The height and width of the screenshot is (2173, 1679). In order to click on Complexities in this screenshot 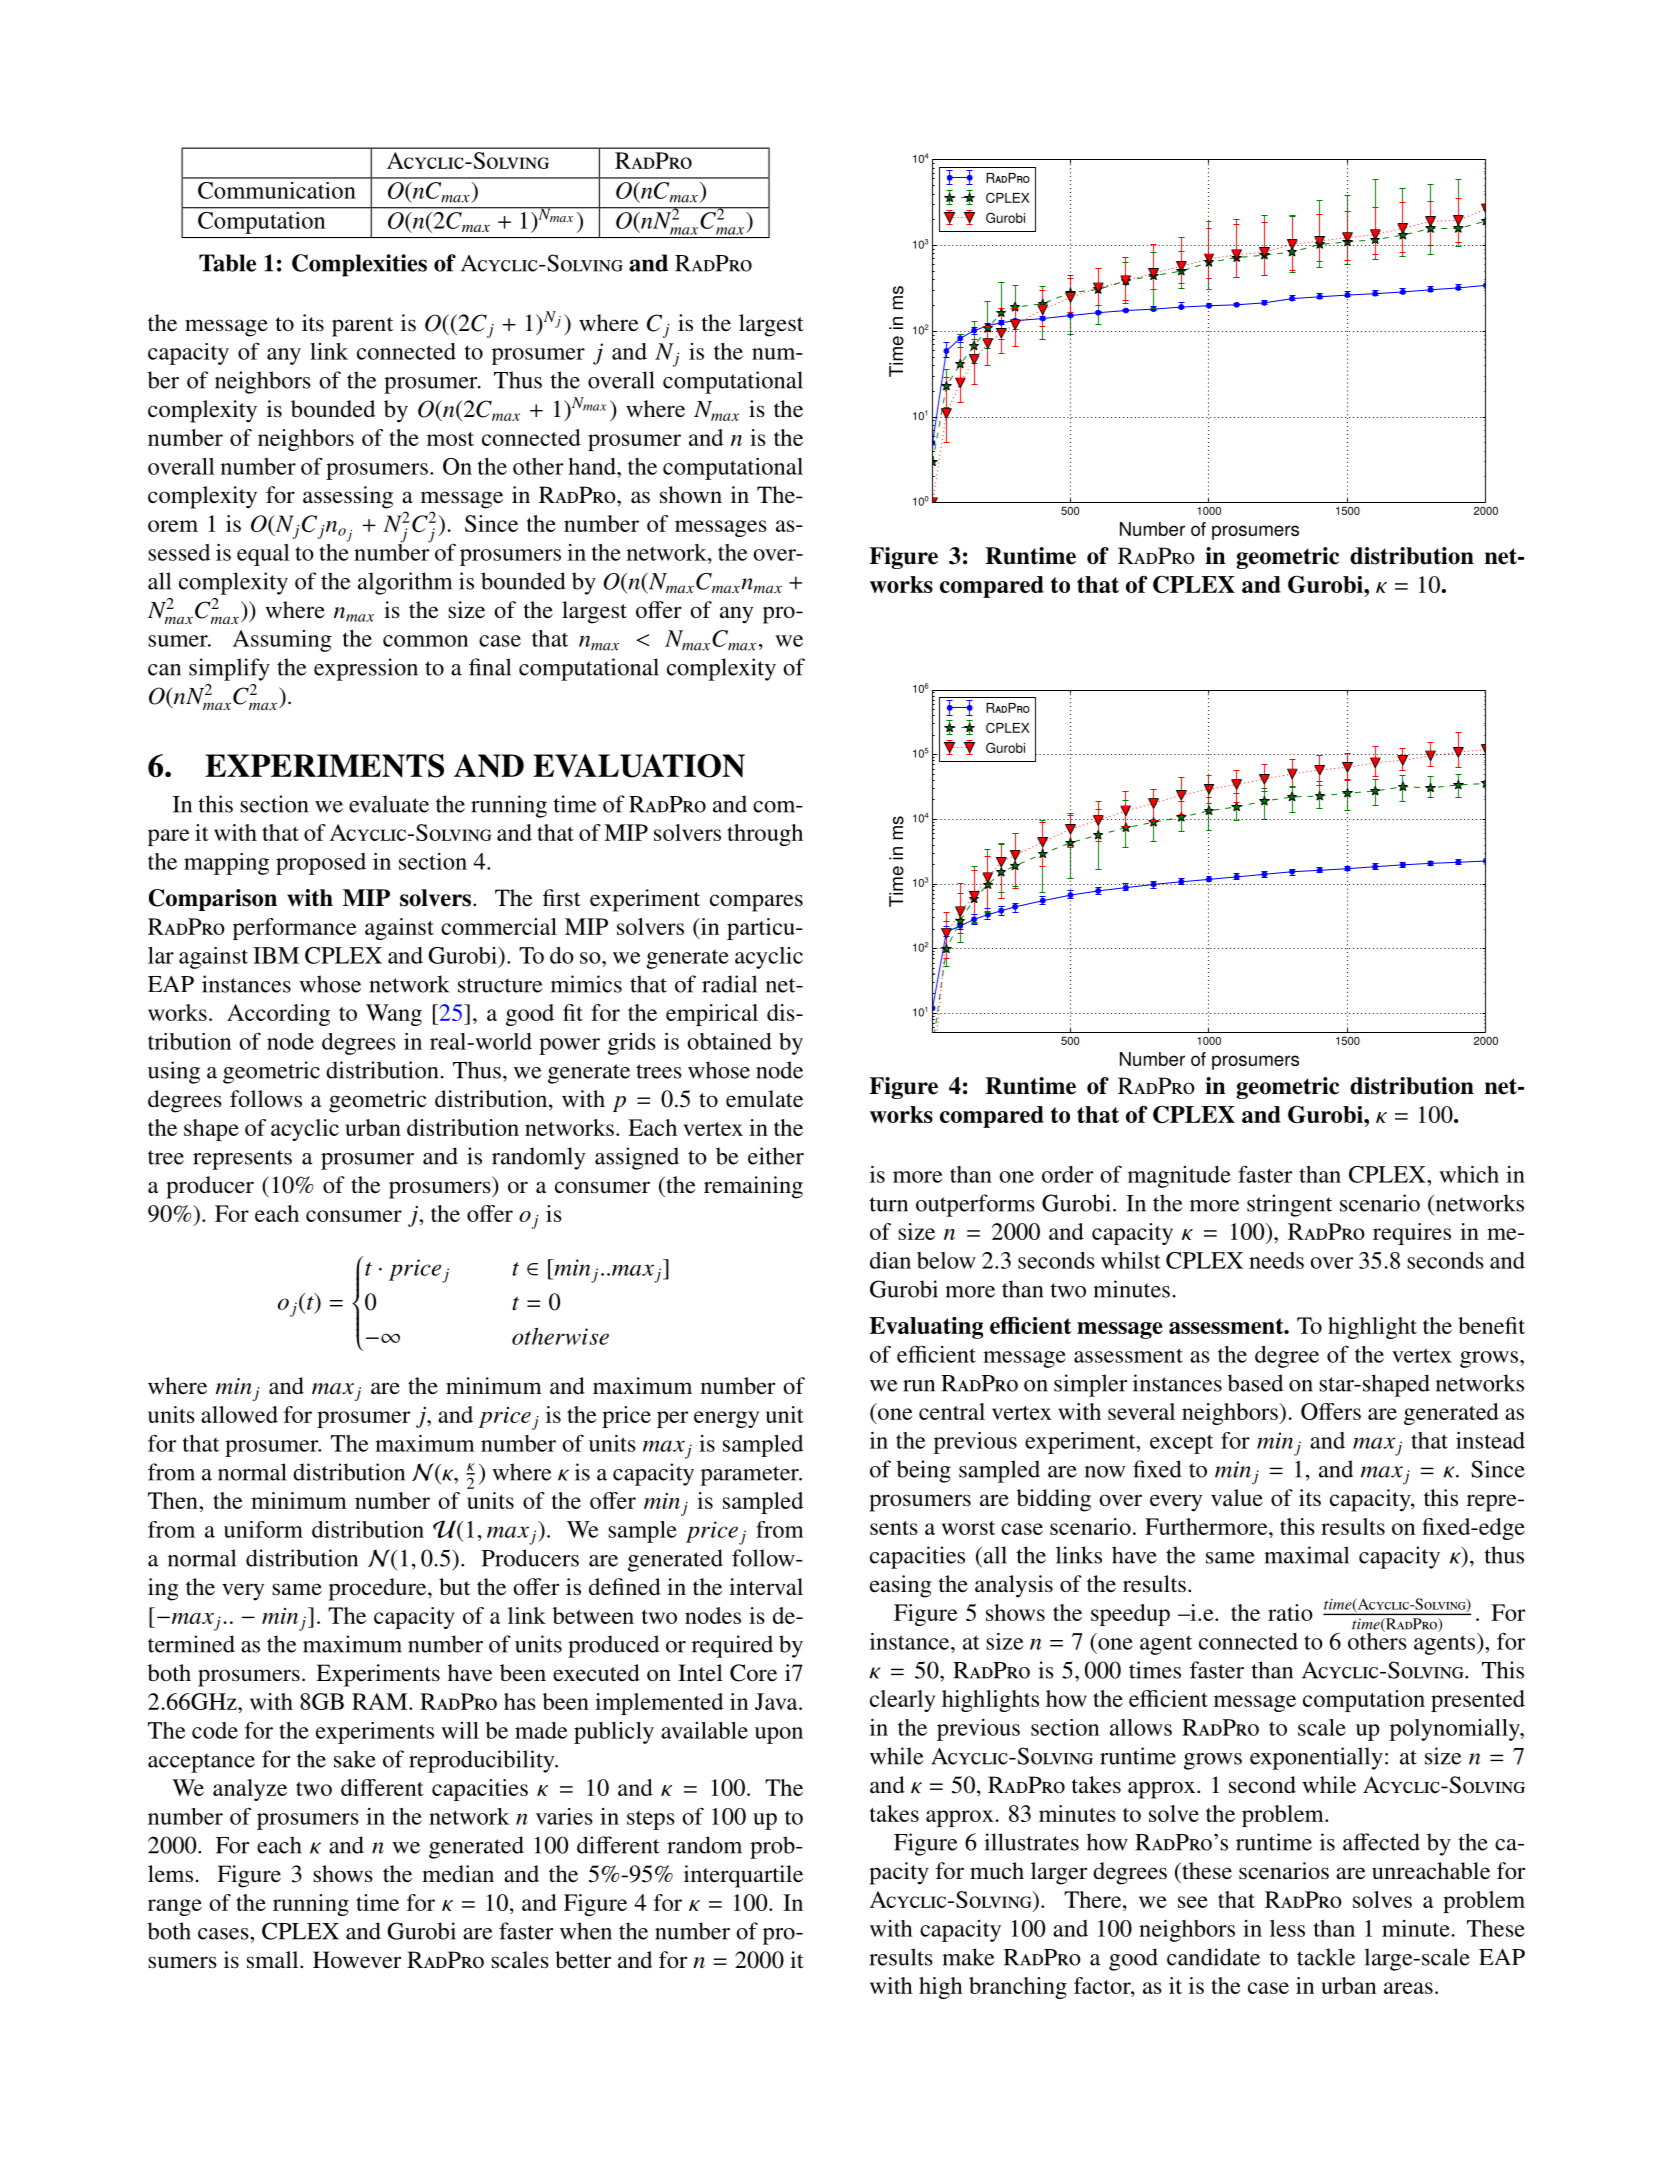, I will do `click(359, 265)`.
